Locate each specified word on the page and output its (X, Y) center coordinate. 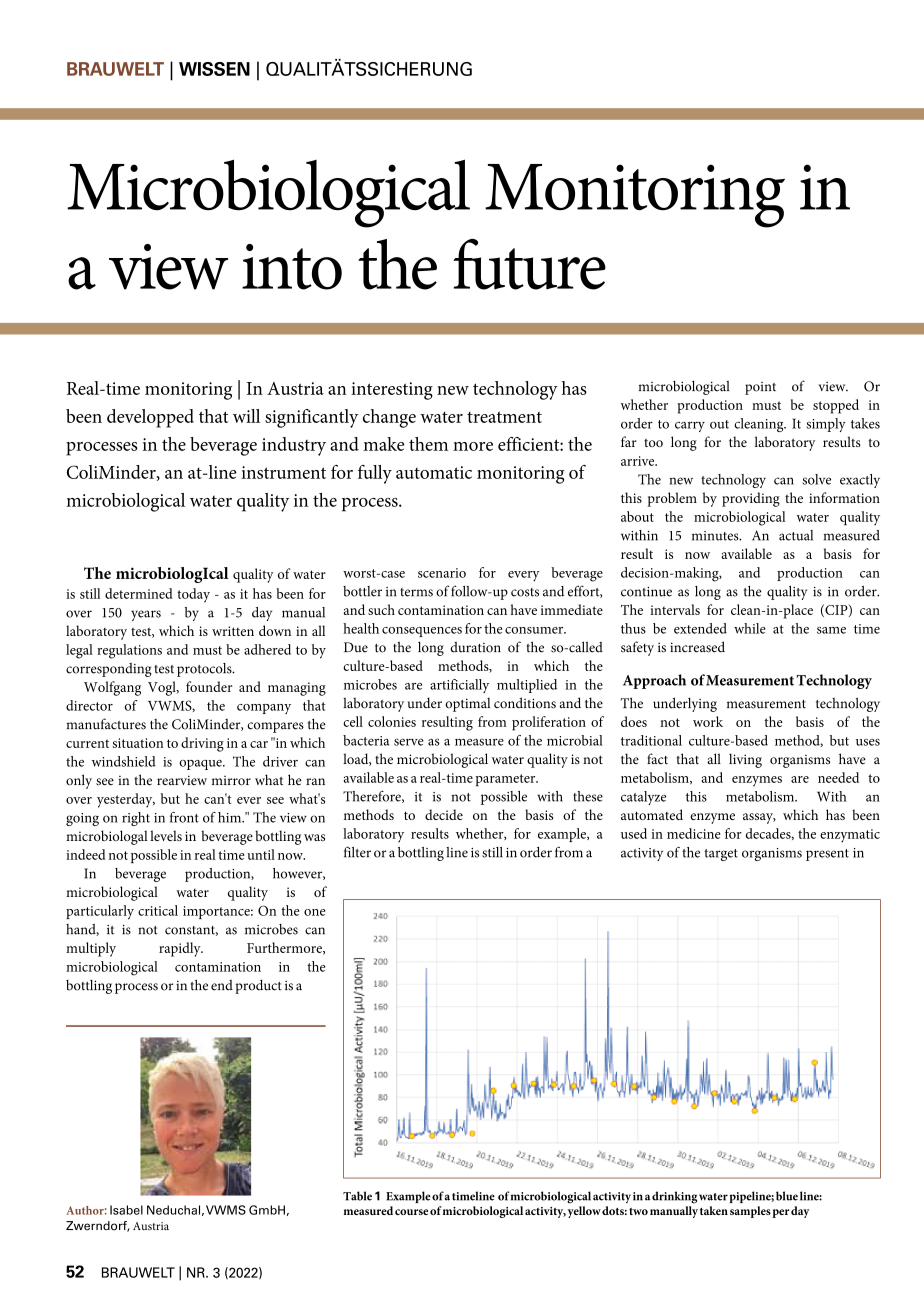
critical (158, 910)
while (750, 628)
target (721, 855)
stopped (836, 406)
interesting (392, 391)
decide (444, 814)
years (146, 615)
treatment (504, 417)
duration (475, 647)
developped (150, 418)
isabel (126, 1210)
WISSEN (214, 69)
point (760, 388)
